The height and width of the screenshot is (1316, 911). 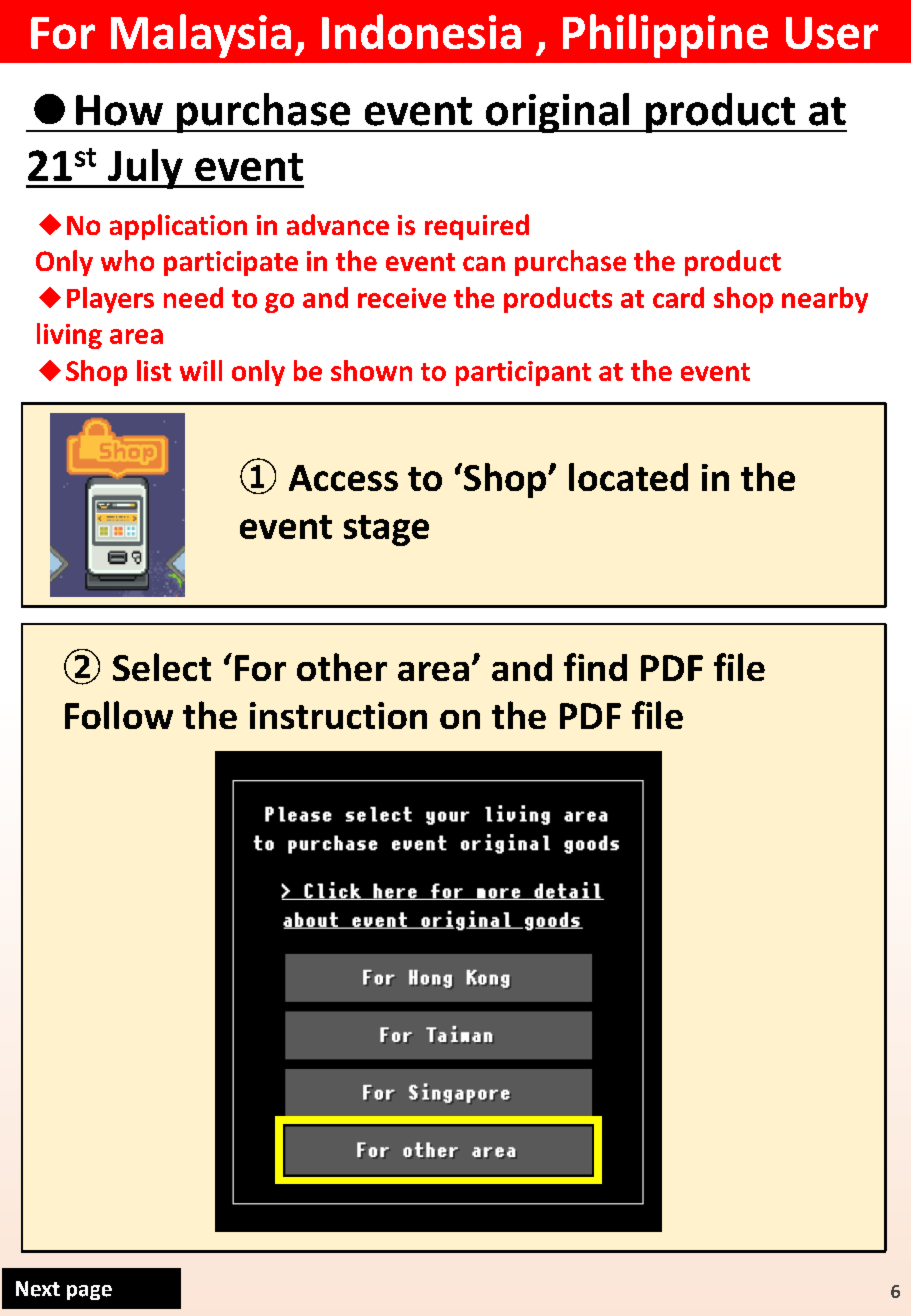 I want to click on Malaysia, so click(x=201, y=36).
